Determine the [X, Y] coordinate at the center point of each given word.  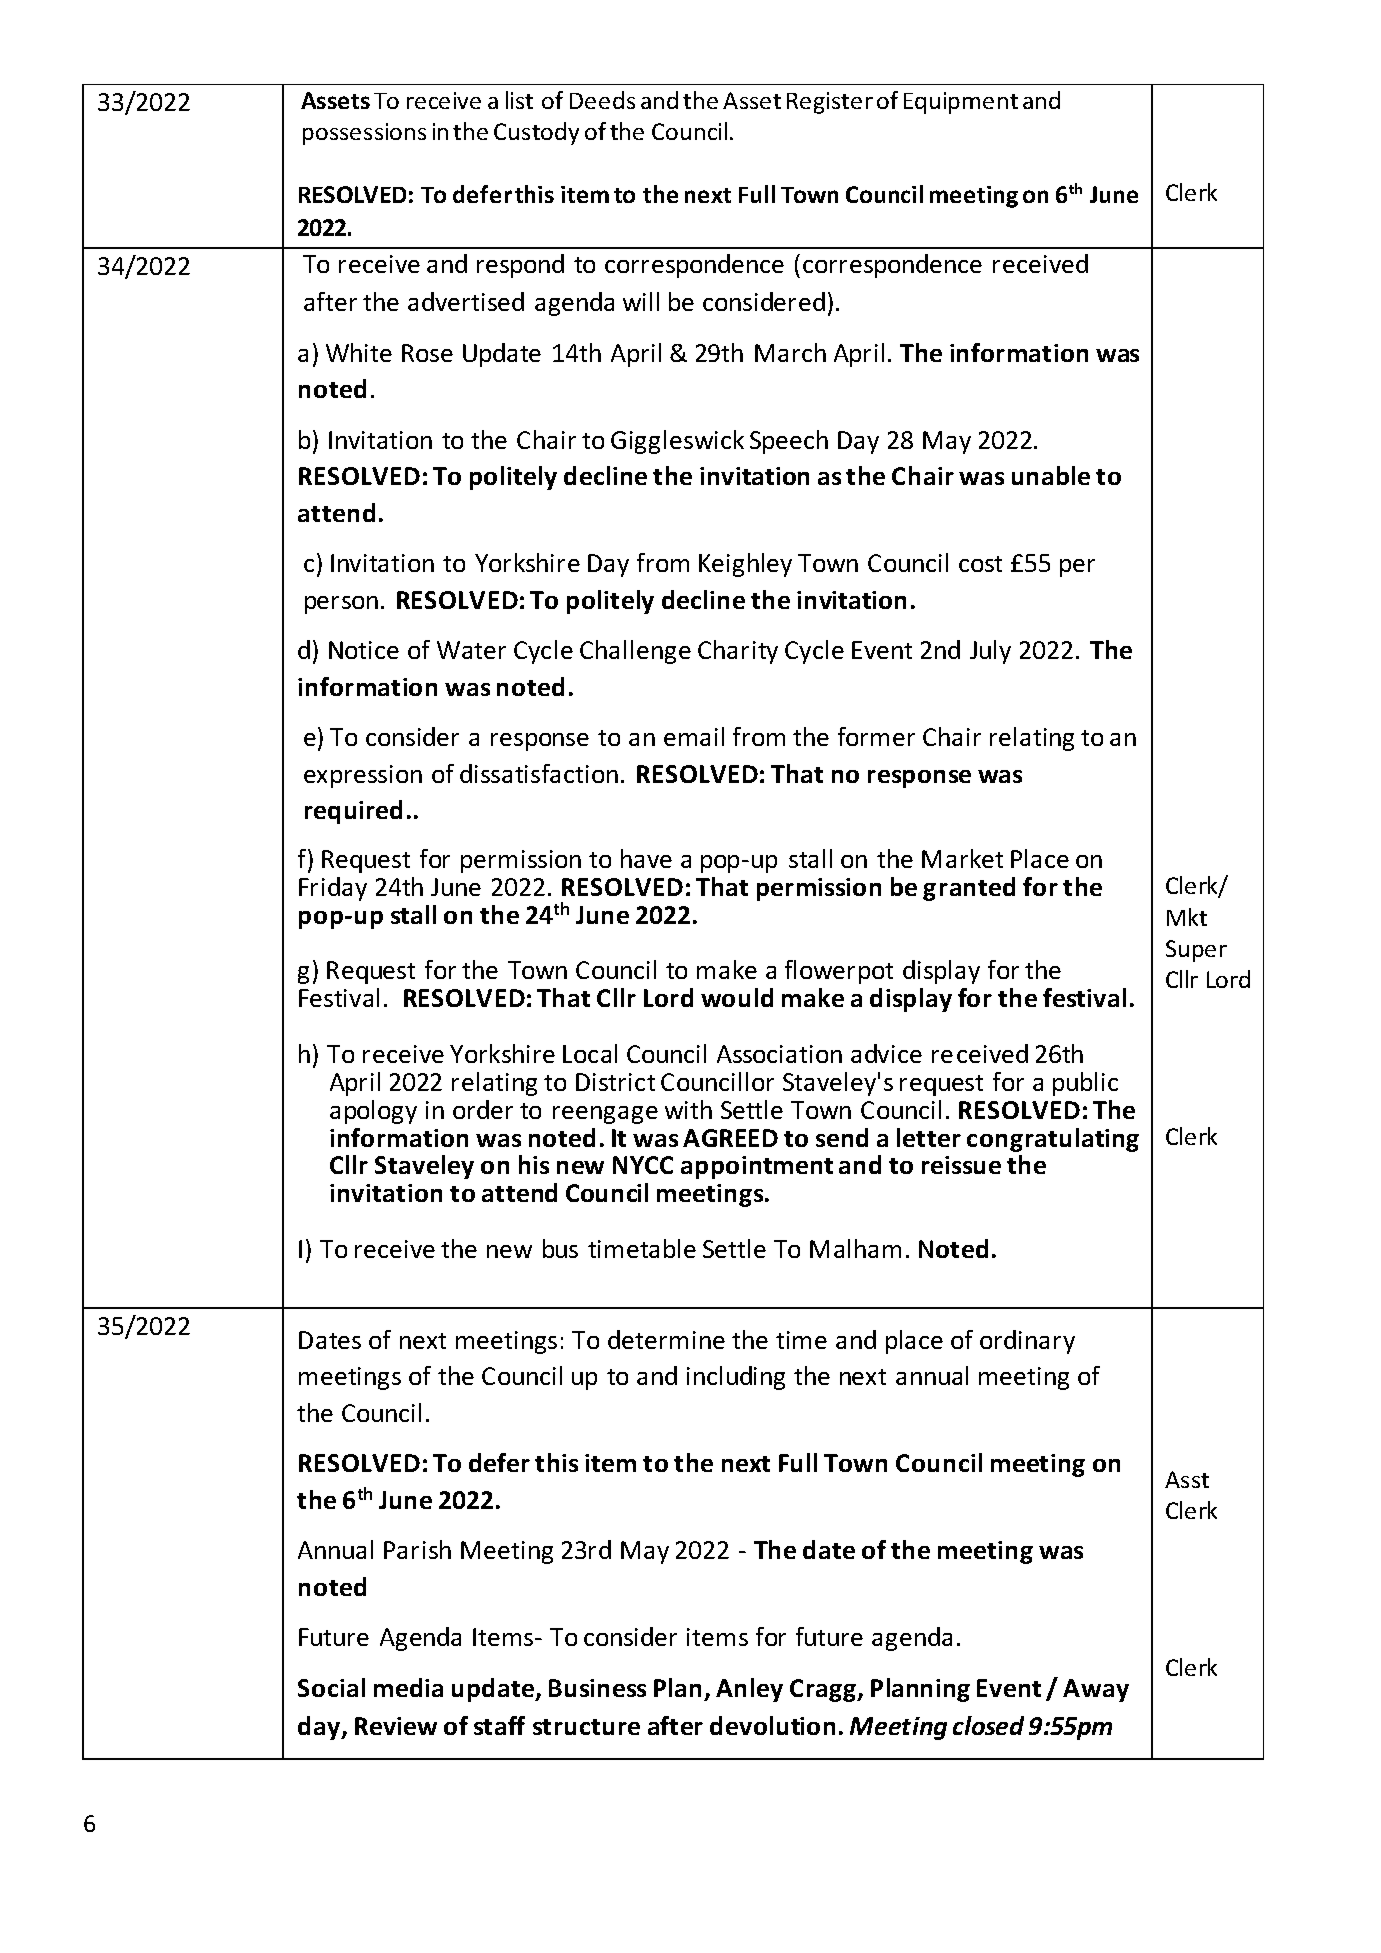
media [408, 1687]
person [341, 605]
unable [1051, 475]
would [737, 997]
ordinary [1027, 1342]
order [483, 1109]
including [736, 1378]
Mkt [1187, 917]
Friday [333, 889]
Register [830, 103]
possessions [364, 134]
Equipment [961, 103]
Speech [789, 442]
